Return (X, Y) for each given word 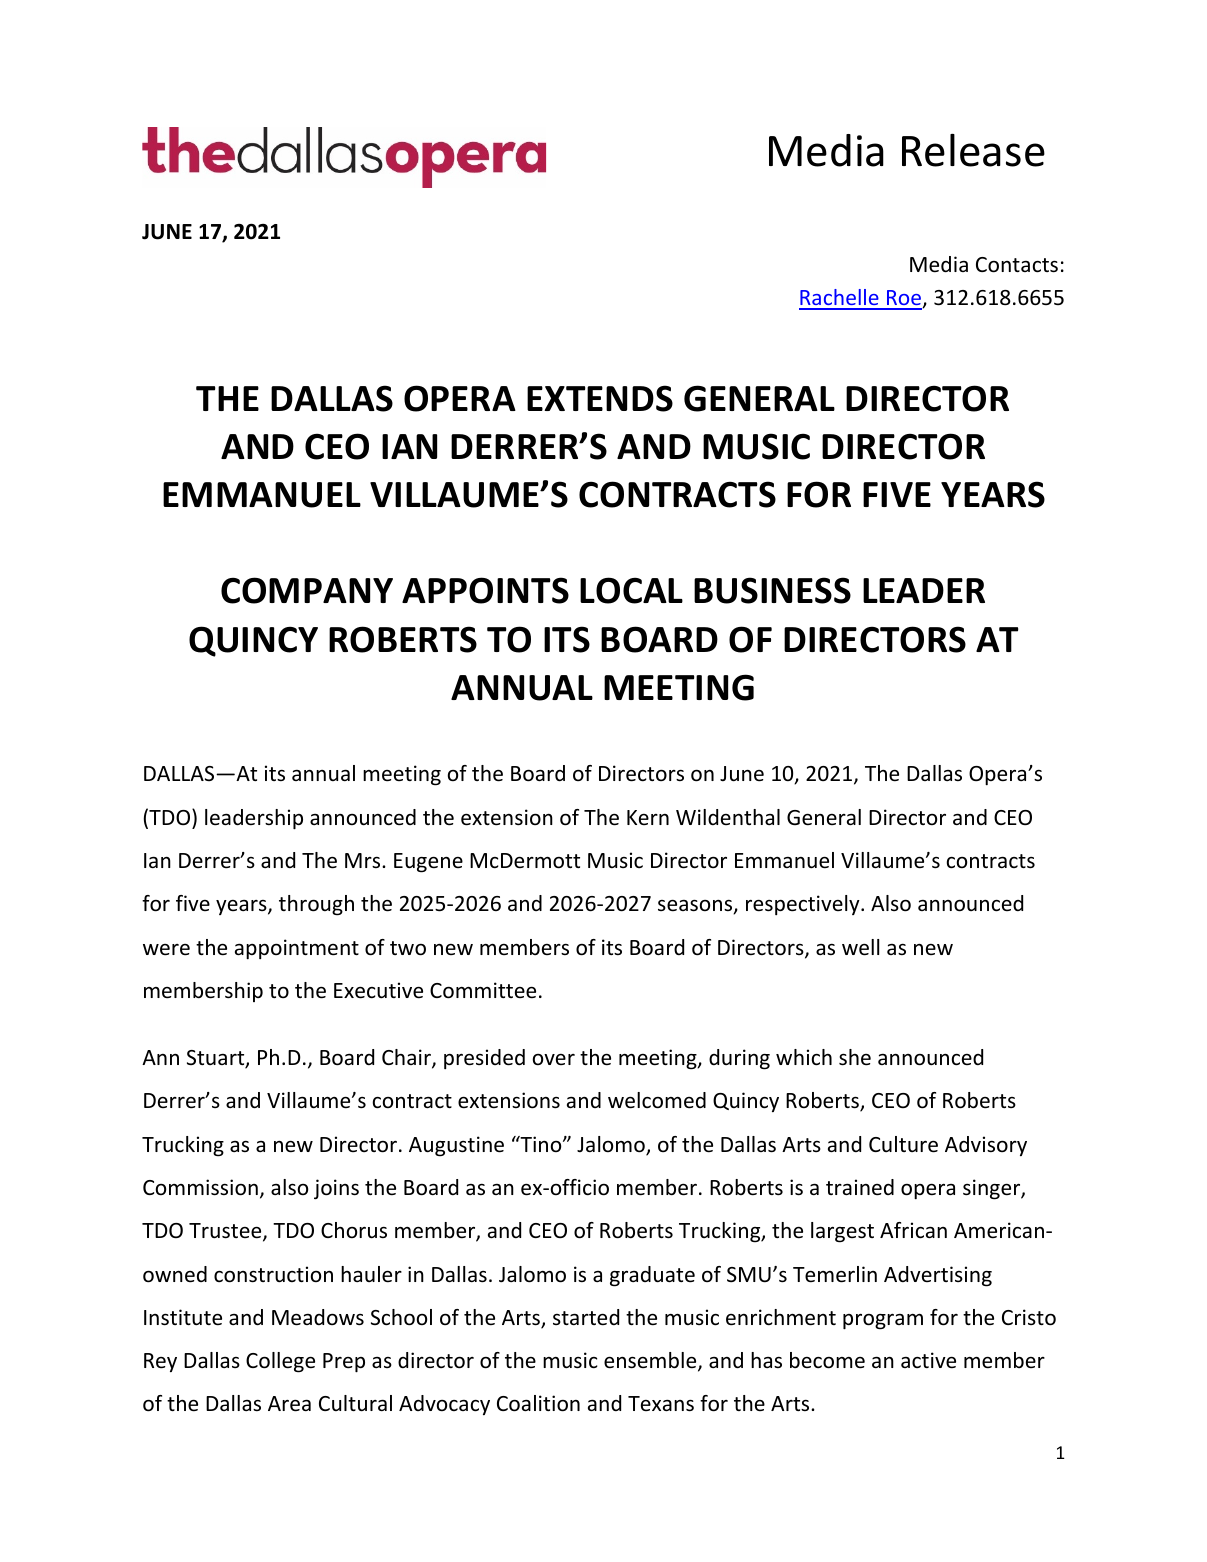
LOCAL (631, 590)
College (280, 1362)
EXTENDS (600, 398)
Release (973, 150)
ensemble (651, 1362)
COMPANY (307, 590)
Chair (407, 1058)
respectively (804, 905)
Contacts (1017, 265)
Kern (648, 817)
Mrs (364, 860)
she (855, 1057)
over (554, 1059)
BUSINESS (772, 590)
